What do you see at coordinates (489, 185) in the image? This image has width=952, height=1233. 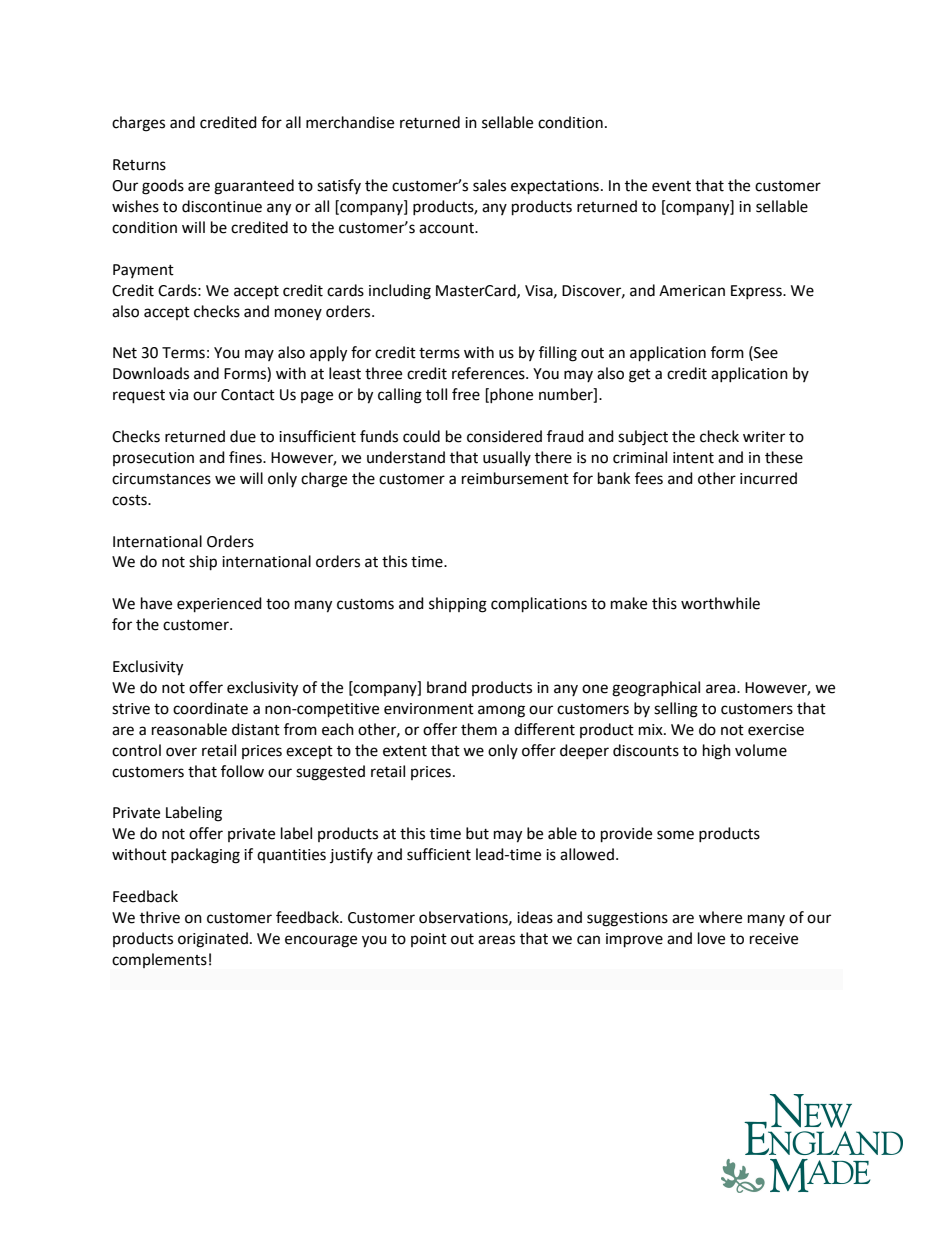 I see `sales` at bounding box center [489, 185].
